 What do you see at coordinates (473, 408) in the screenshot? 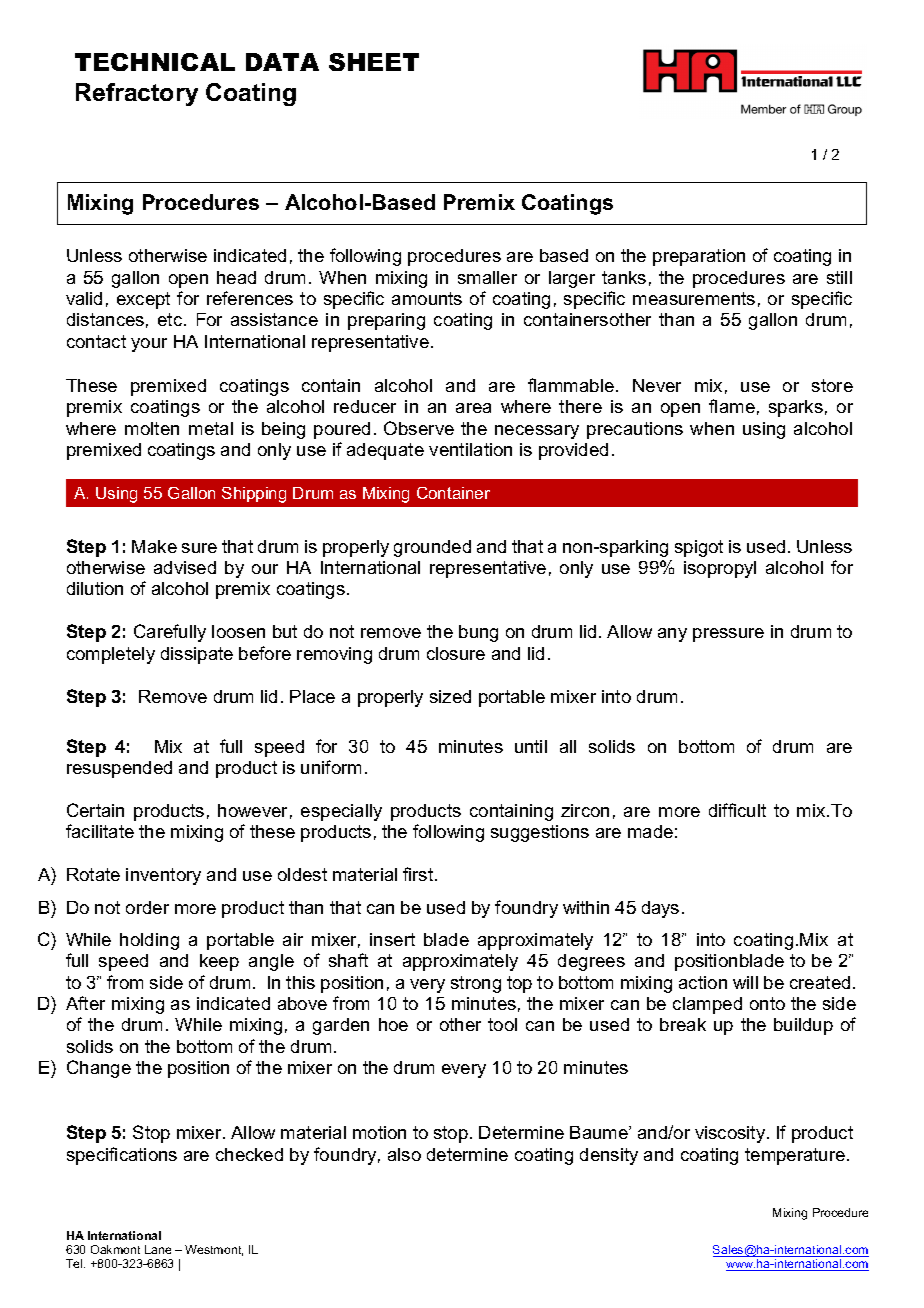
I see `area` at bounding box center [473, 408].
